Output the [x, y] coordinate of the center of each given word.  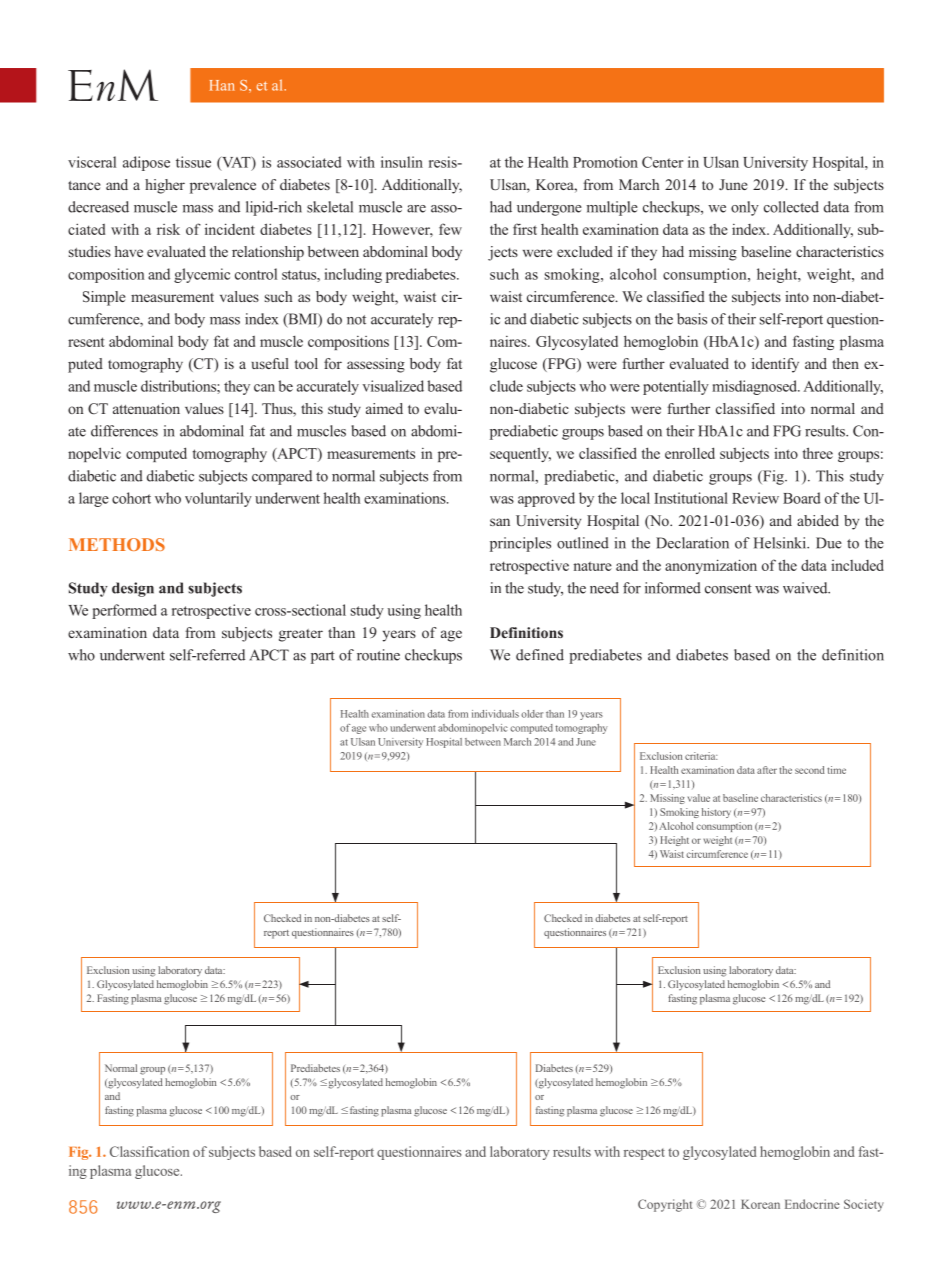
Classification [149, 1151]
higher [165, 186]
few [450, 229]
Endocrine [812, 1204]
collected [791, 207]
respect [644, 1154]
